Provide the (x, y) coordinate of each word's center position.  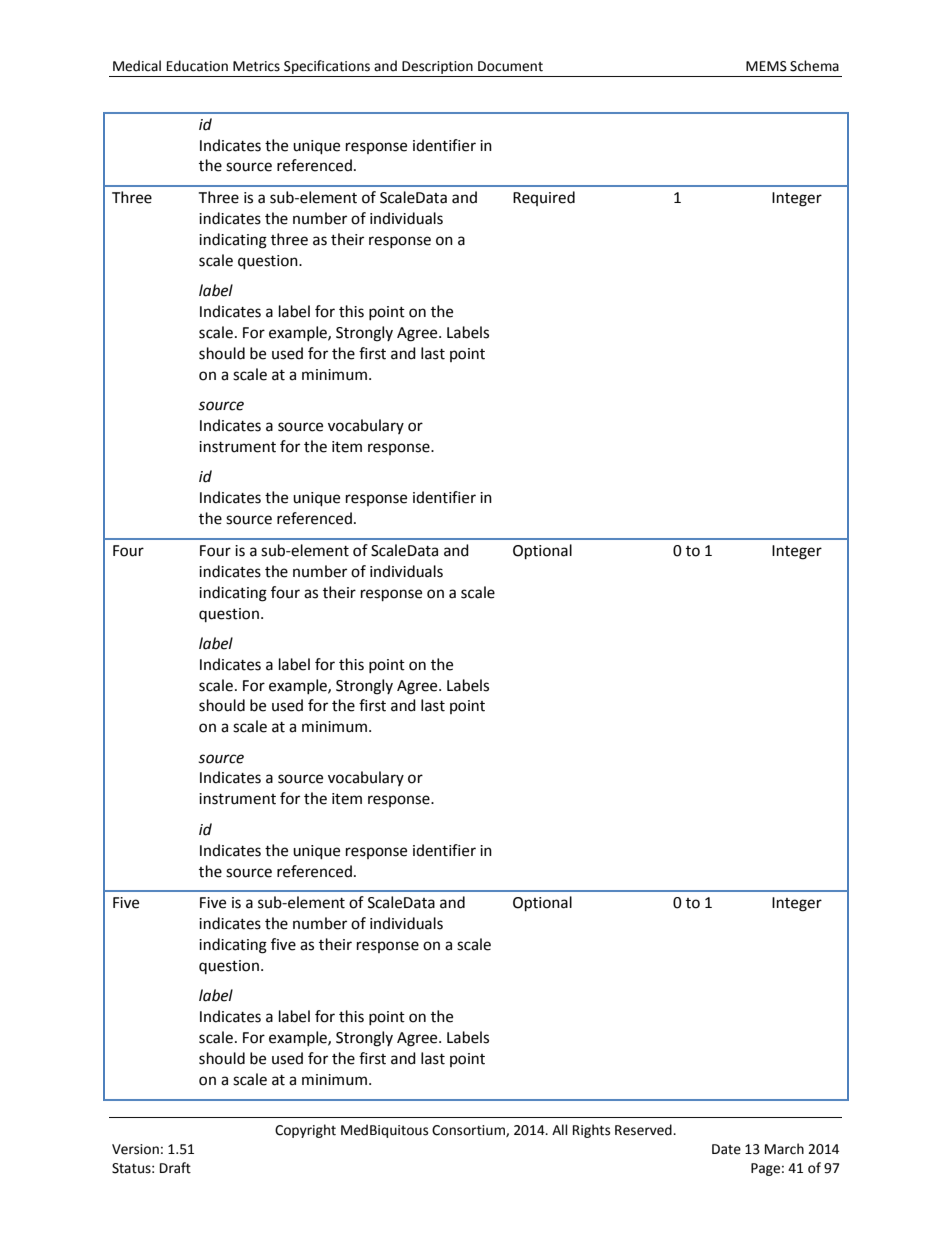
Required (544, 198)
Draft (175, 1168)
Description (437, 67)
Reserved (644, 1130)
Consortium (469, 1131)
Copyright (305, 1131)
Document (510, 66)
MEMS (766, 66)
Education (197, 66)
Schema (814, 66)
